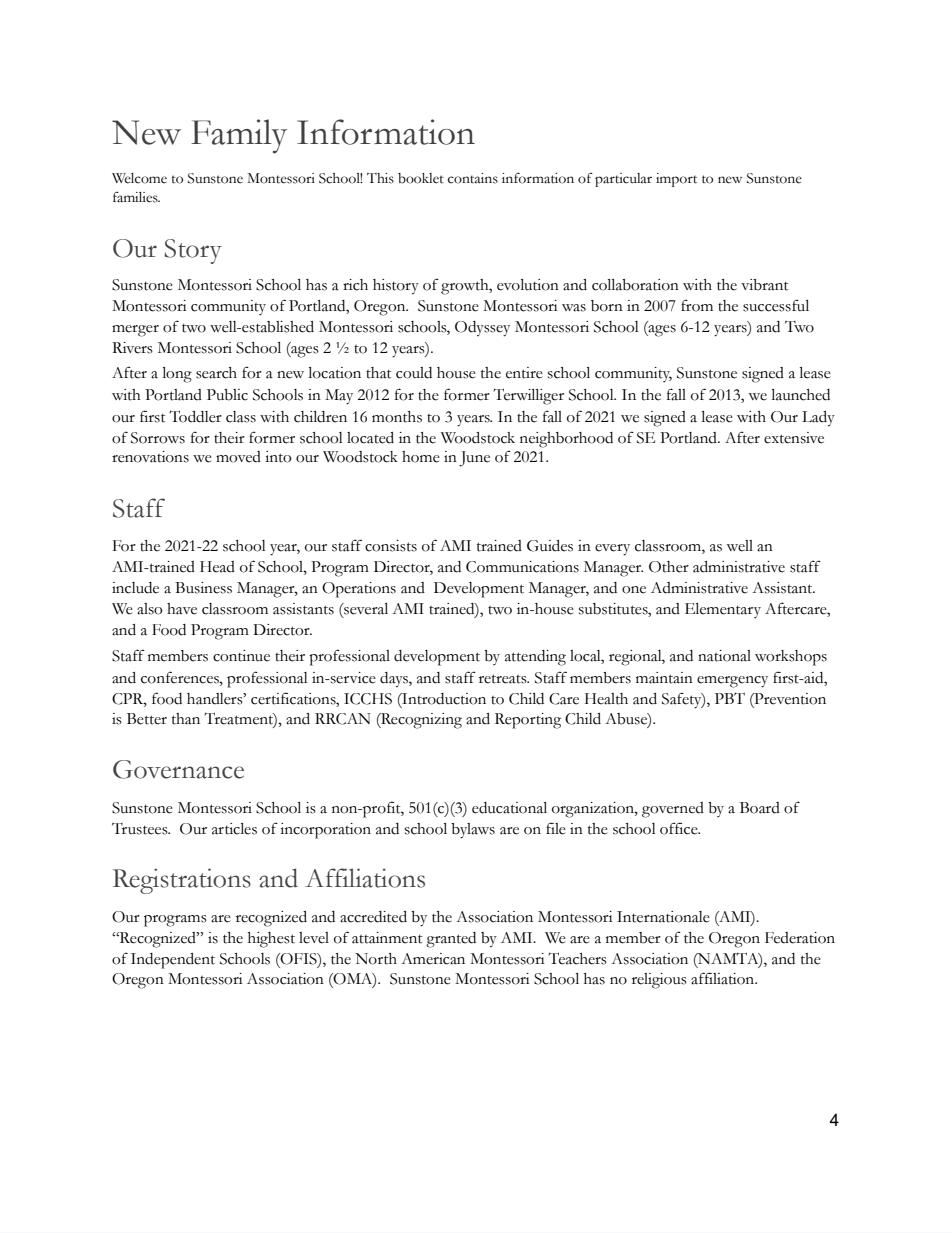  I want to click on American, so click(433, 959).
